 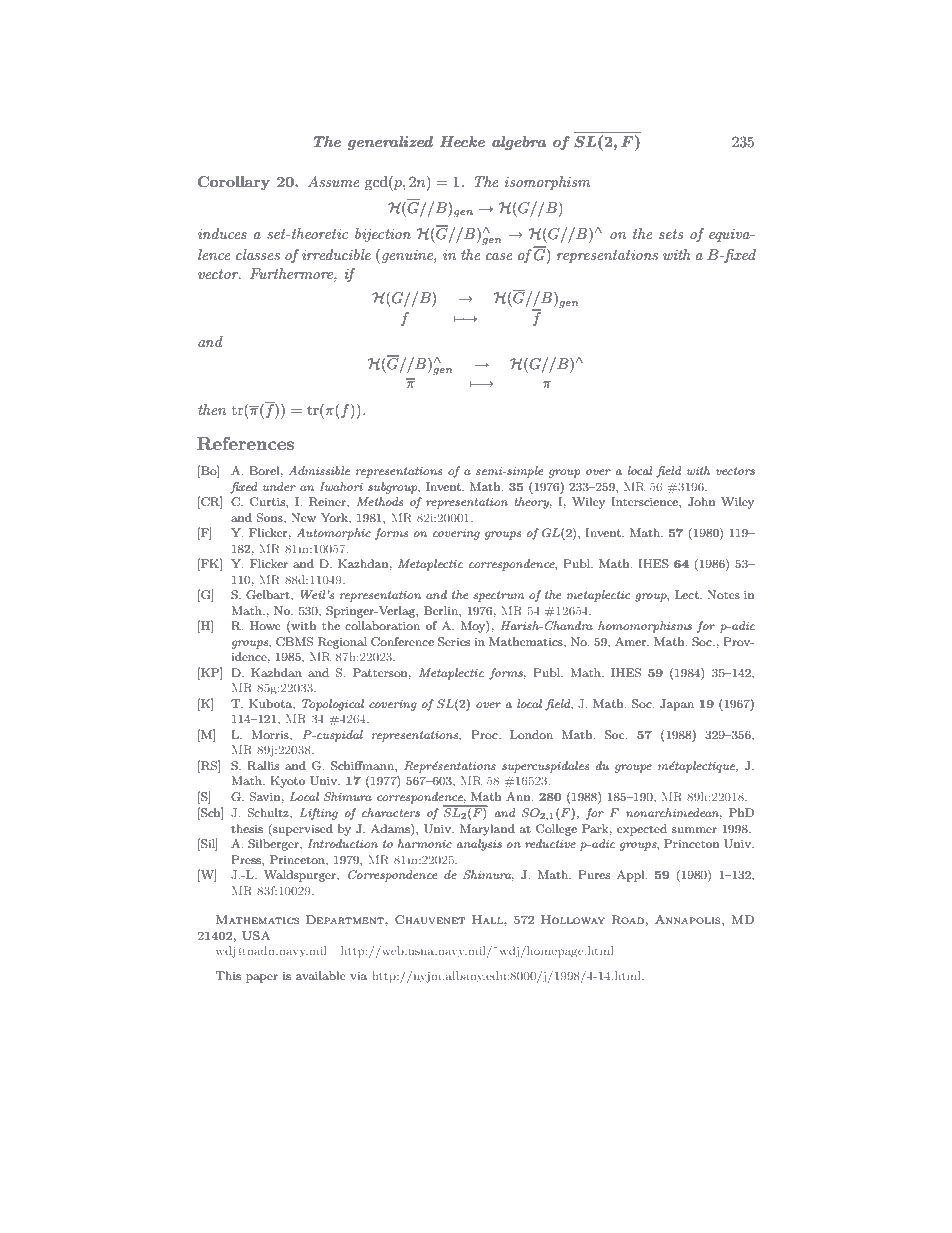 I want to click on London, so click(x=531, y=734).
